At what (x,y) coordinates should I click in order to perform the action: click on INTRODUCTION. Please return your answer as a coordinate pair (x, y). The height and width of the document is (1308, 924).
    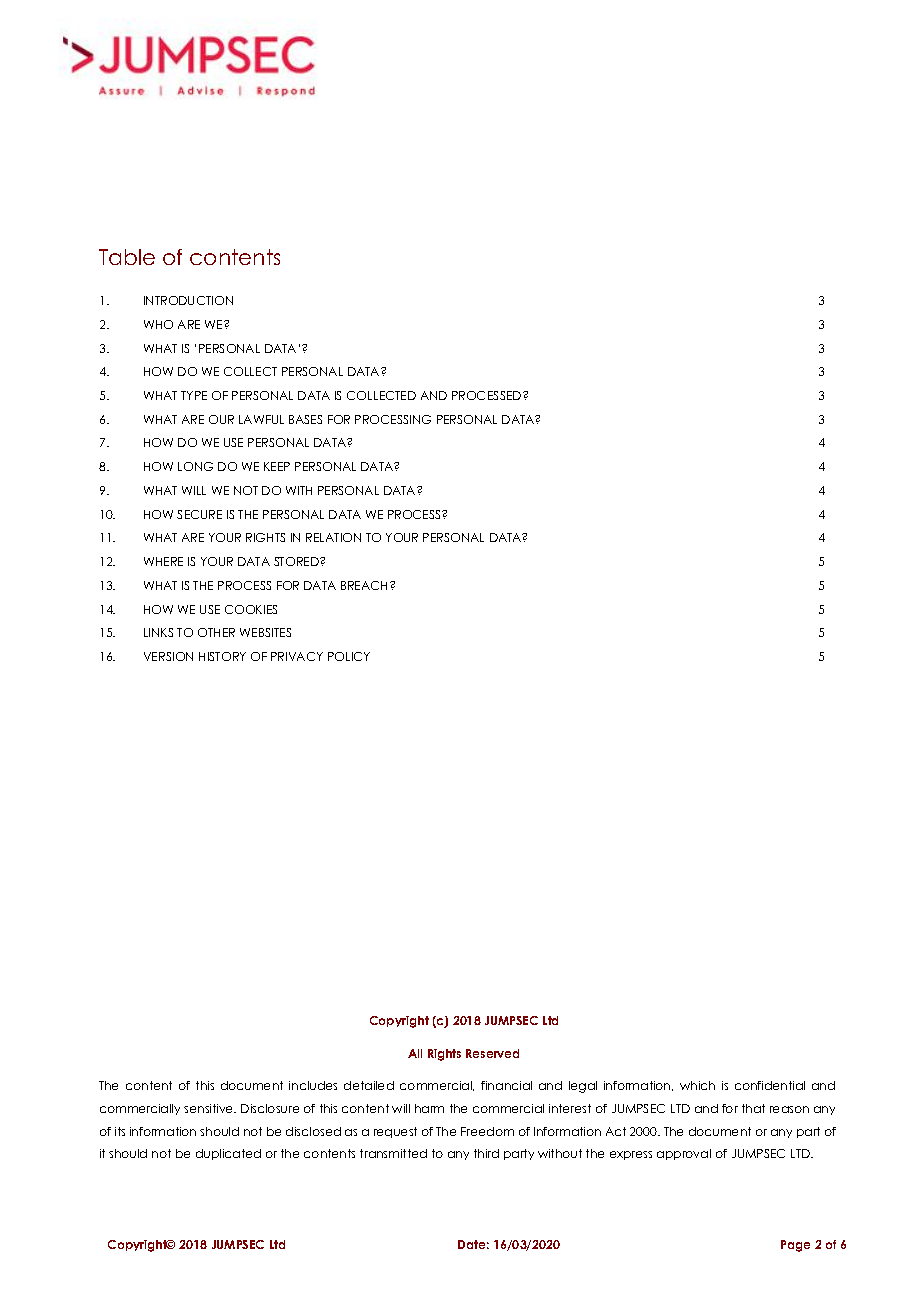
    Looking at the image, I should click on (188, 300).
